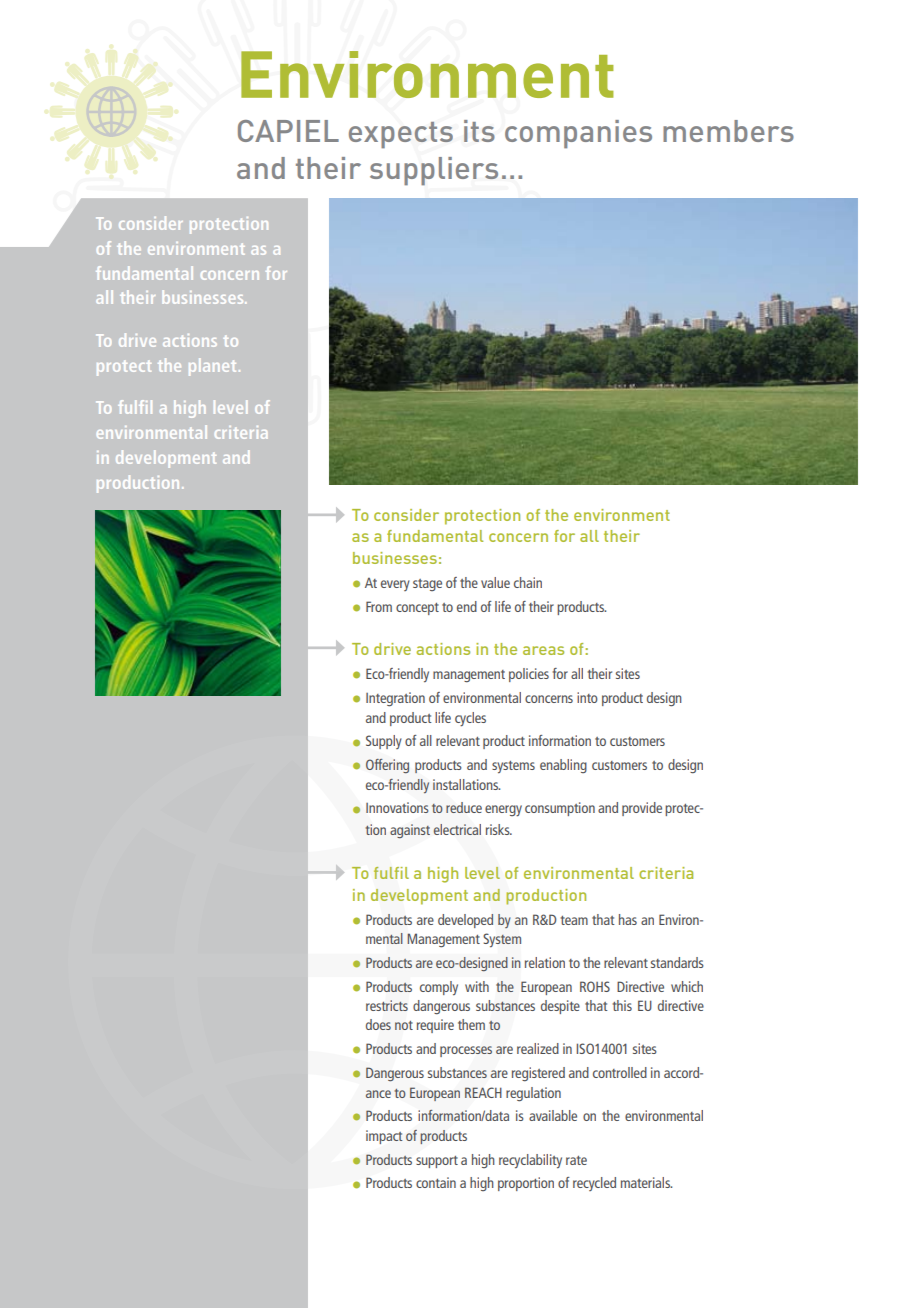 The width and height of the screenshot is (924, 1308). What do you see at coordinates (576, 1160) in the screenshot?
I see `rate` at bounding box center [576, 1160].
